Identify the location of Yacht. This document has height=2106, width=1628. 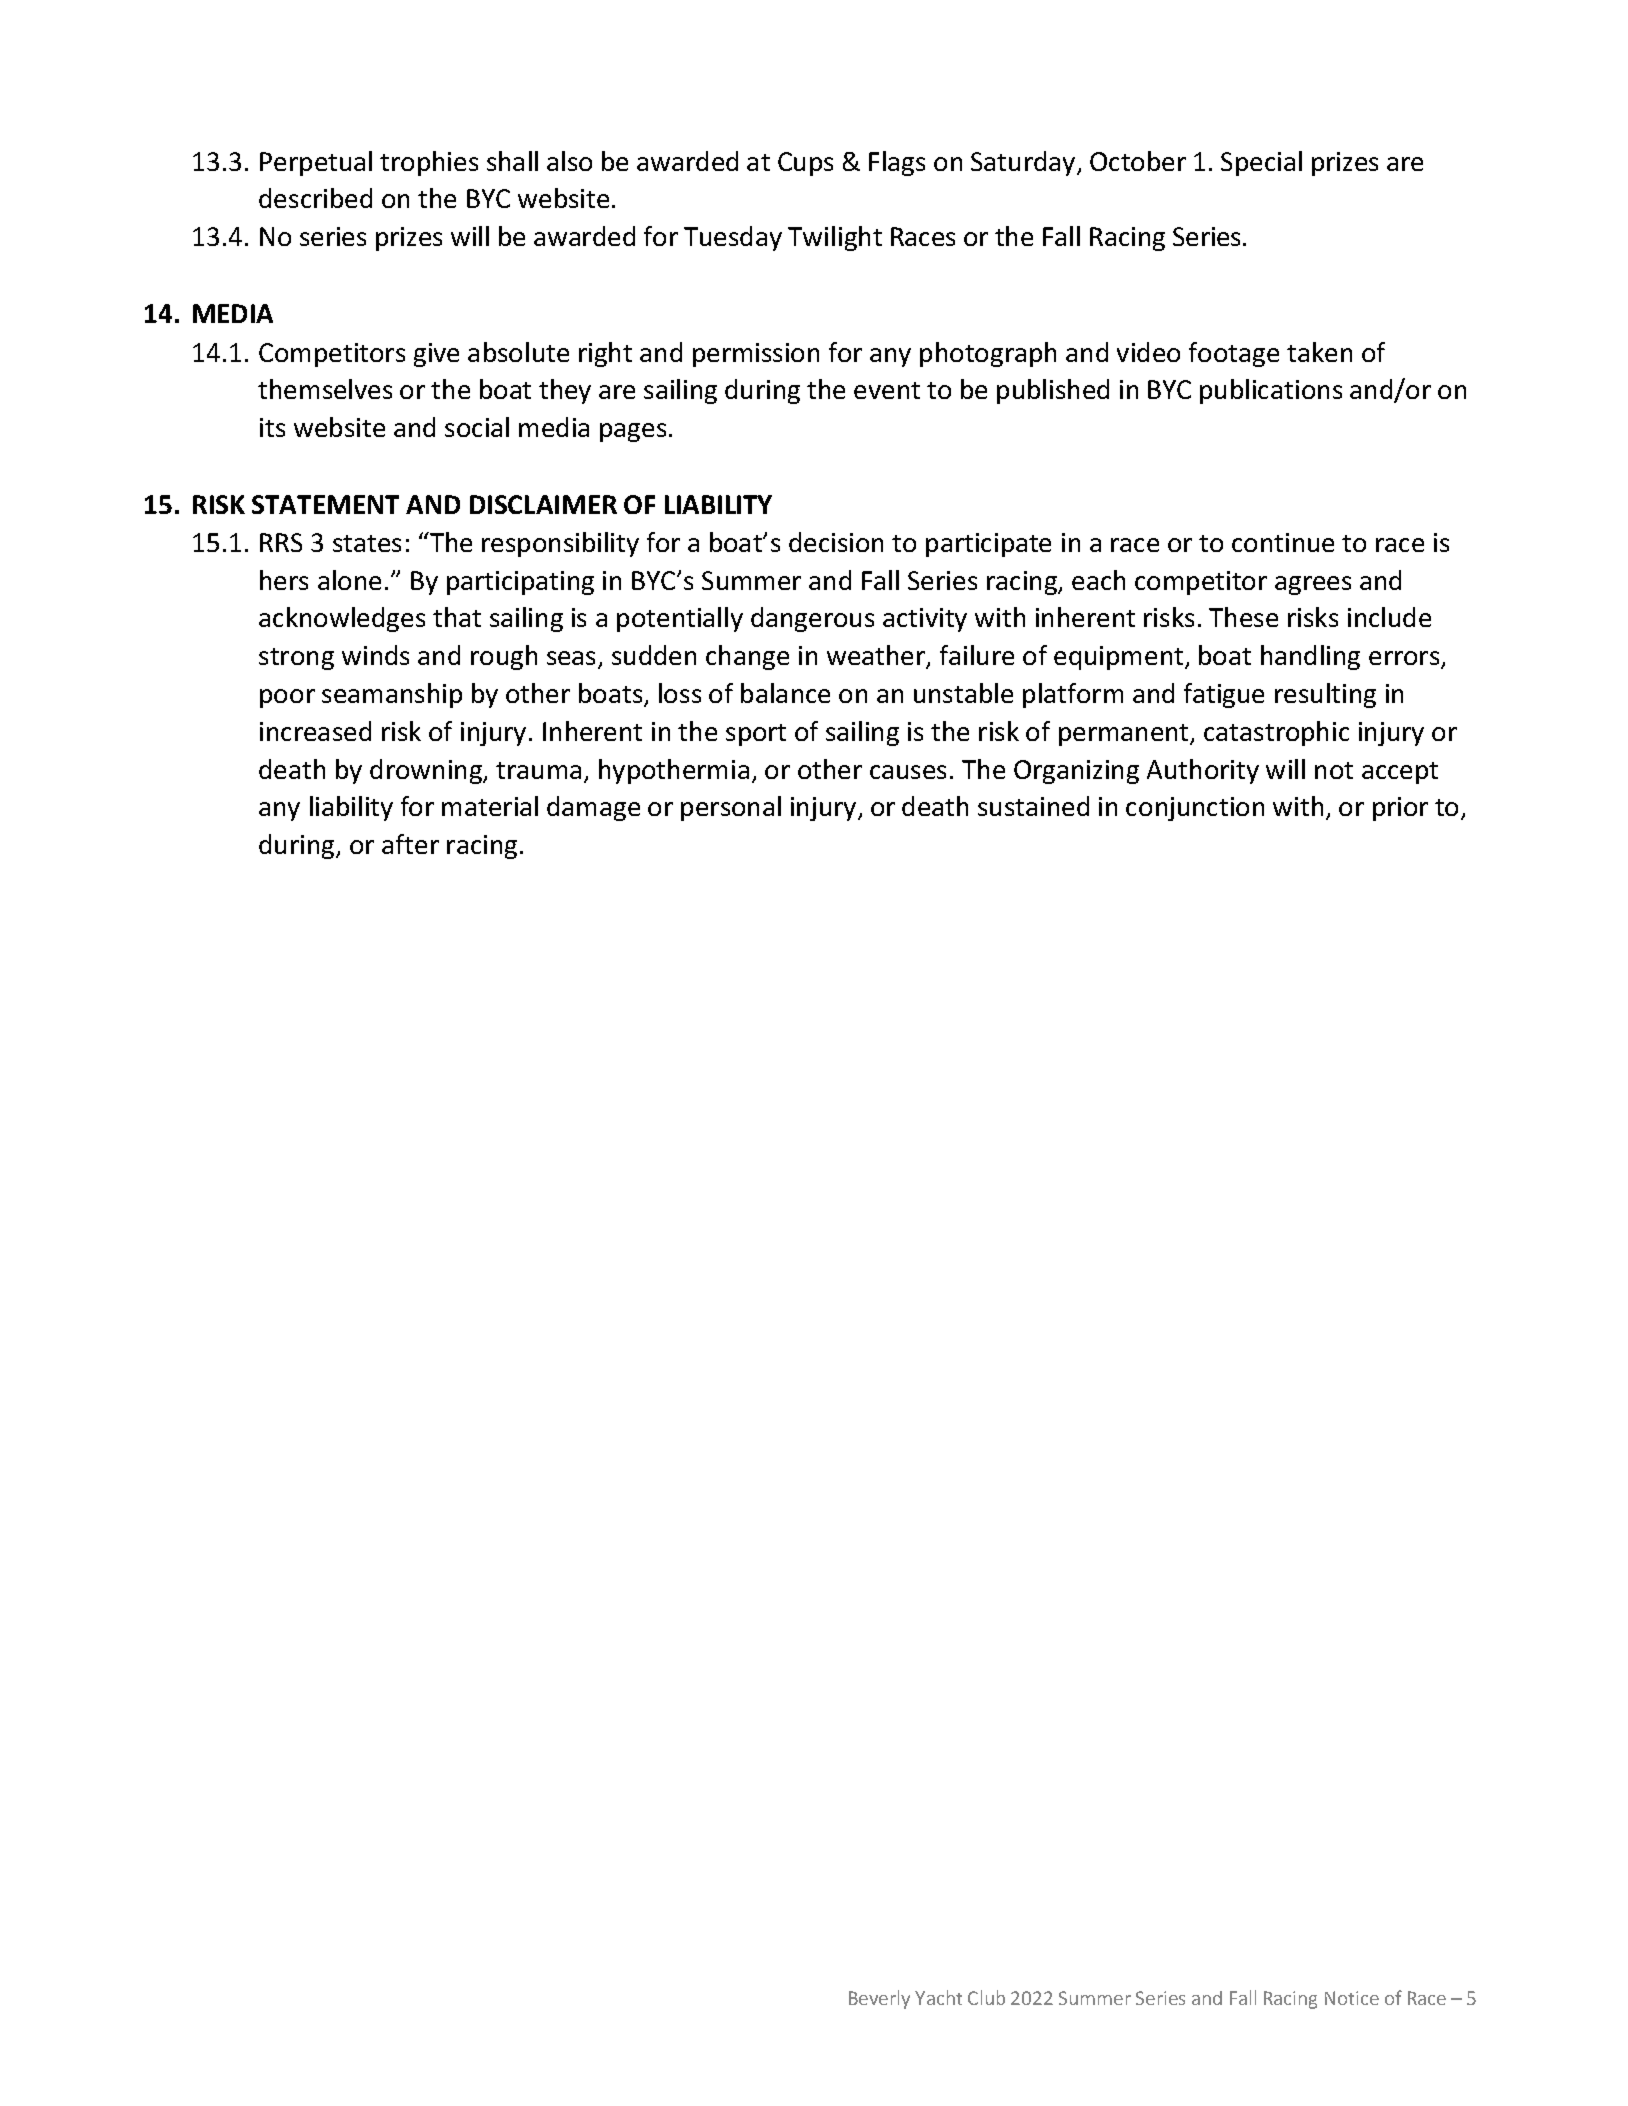
(938, 1997).
